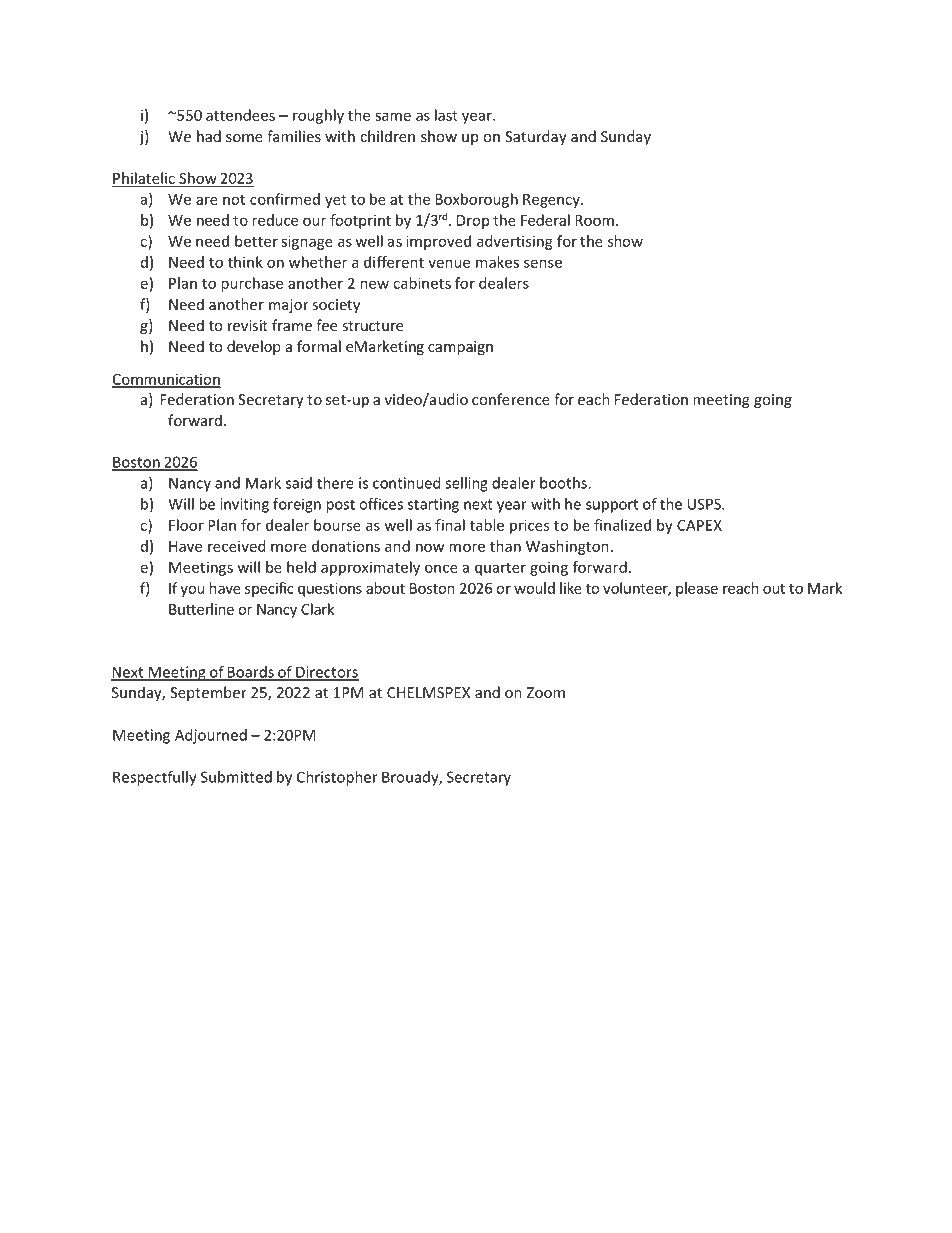 The image size is (952, 1233). What do you see at coordinates (446, 115) in the screenshot?
I see `last` at bounding box center [446, 115].
